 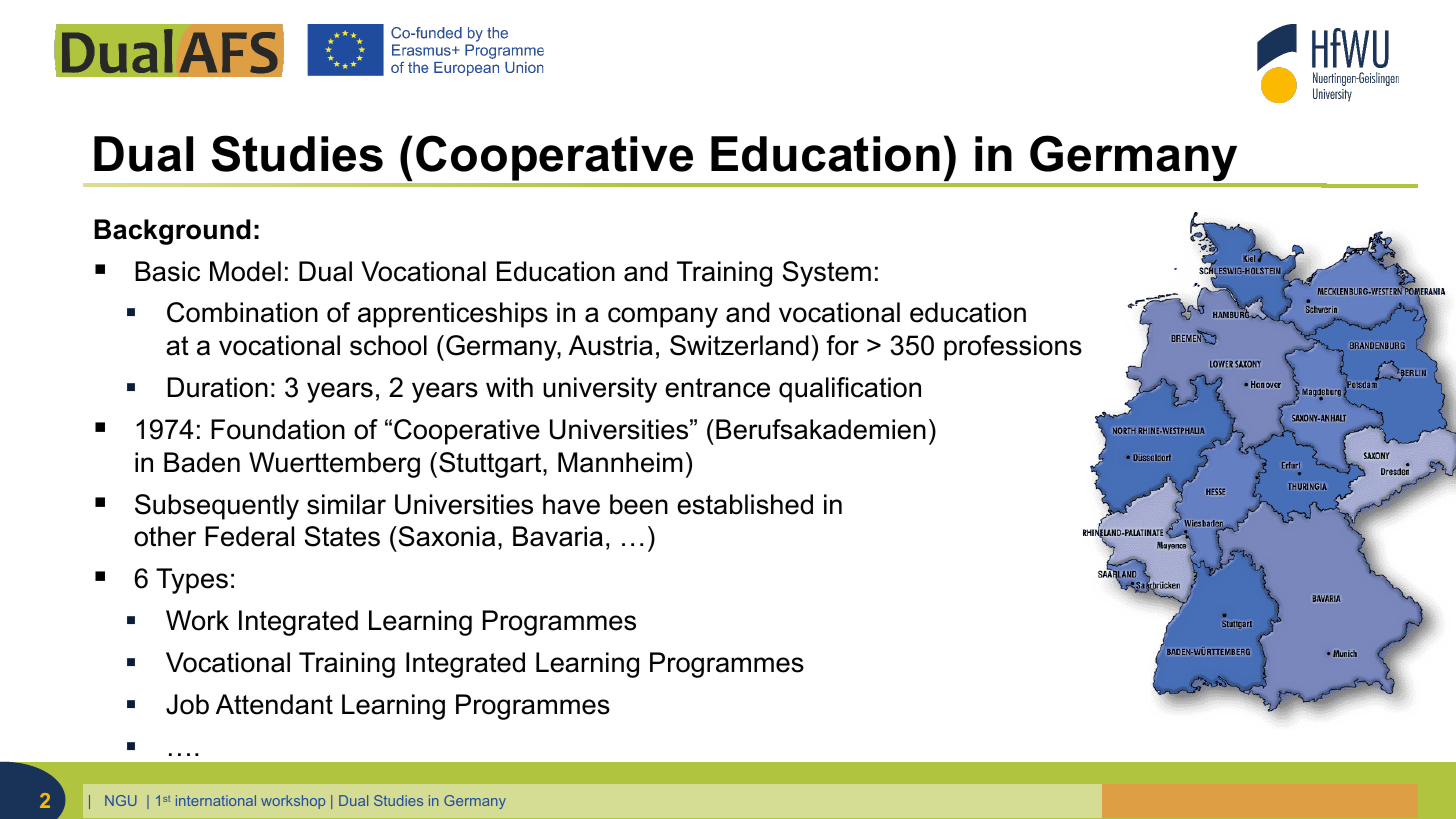 I want to click on company, so click(x=663, y=317).
